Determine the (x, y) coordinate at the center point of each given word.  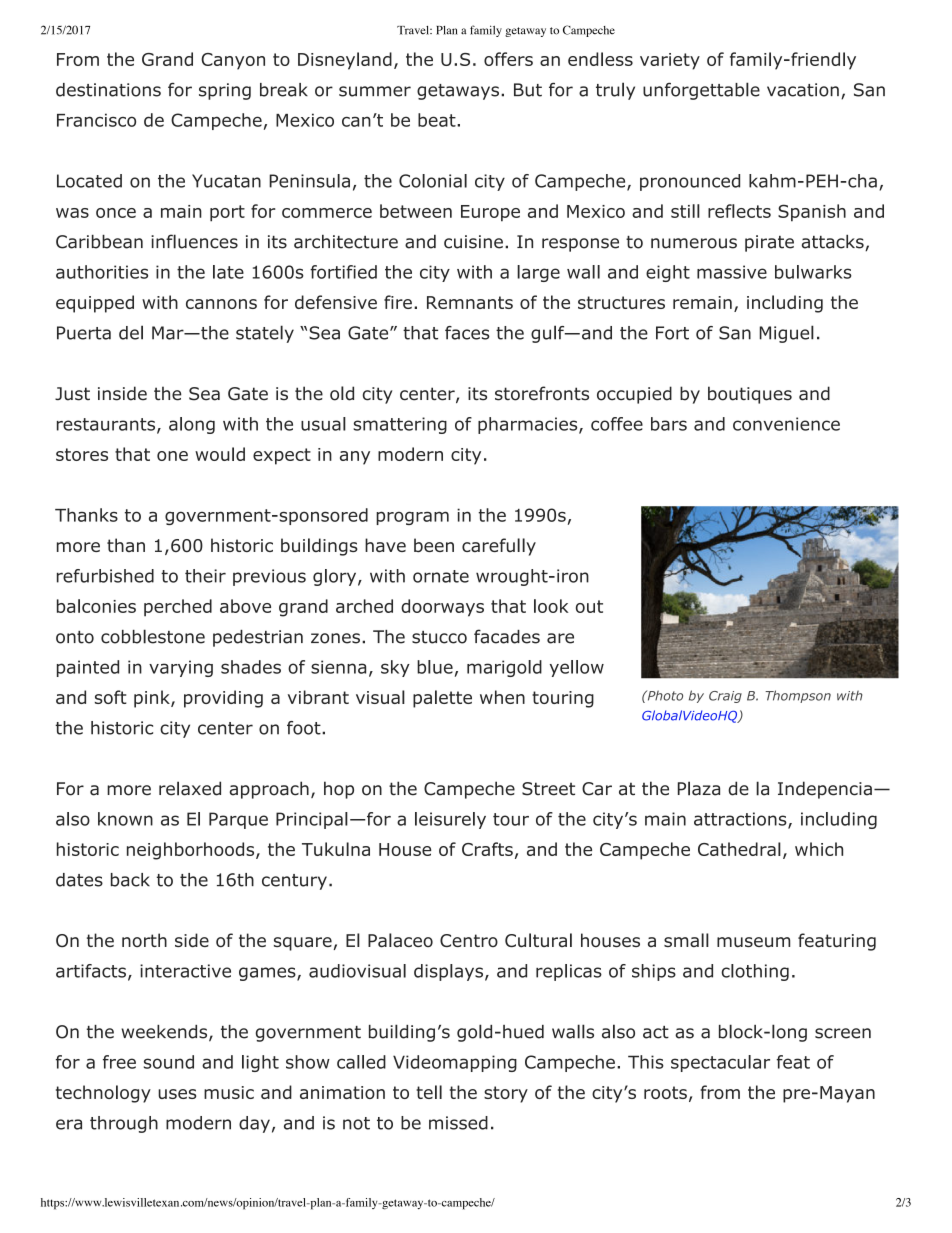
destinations (108, 90)
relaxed (190, 788)
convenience (786, 424)
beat (438, 120)
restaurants (107, 425)
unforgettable (701, 91)
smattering (400, 425)
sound (169, 1062)
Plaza (699, 788)
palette (442, 699)
